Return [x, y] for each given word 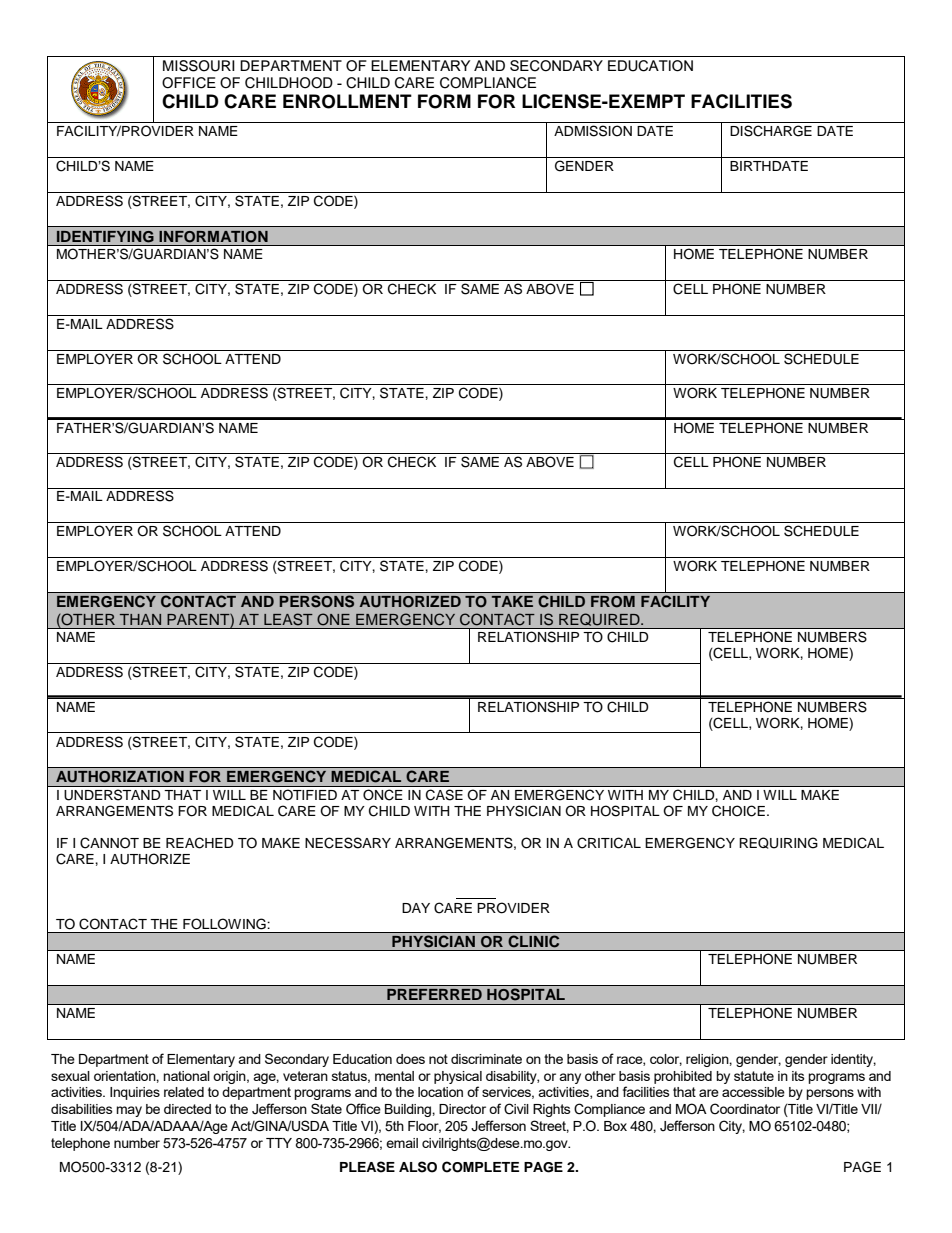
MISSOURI [199, 66]
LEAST [288, 619]
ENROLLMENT [347, 101]
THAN [140, 619]
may [129, 1111]
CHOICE [738, 811]
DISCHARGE [771, 131]
